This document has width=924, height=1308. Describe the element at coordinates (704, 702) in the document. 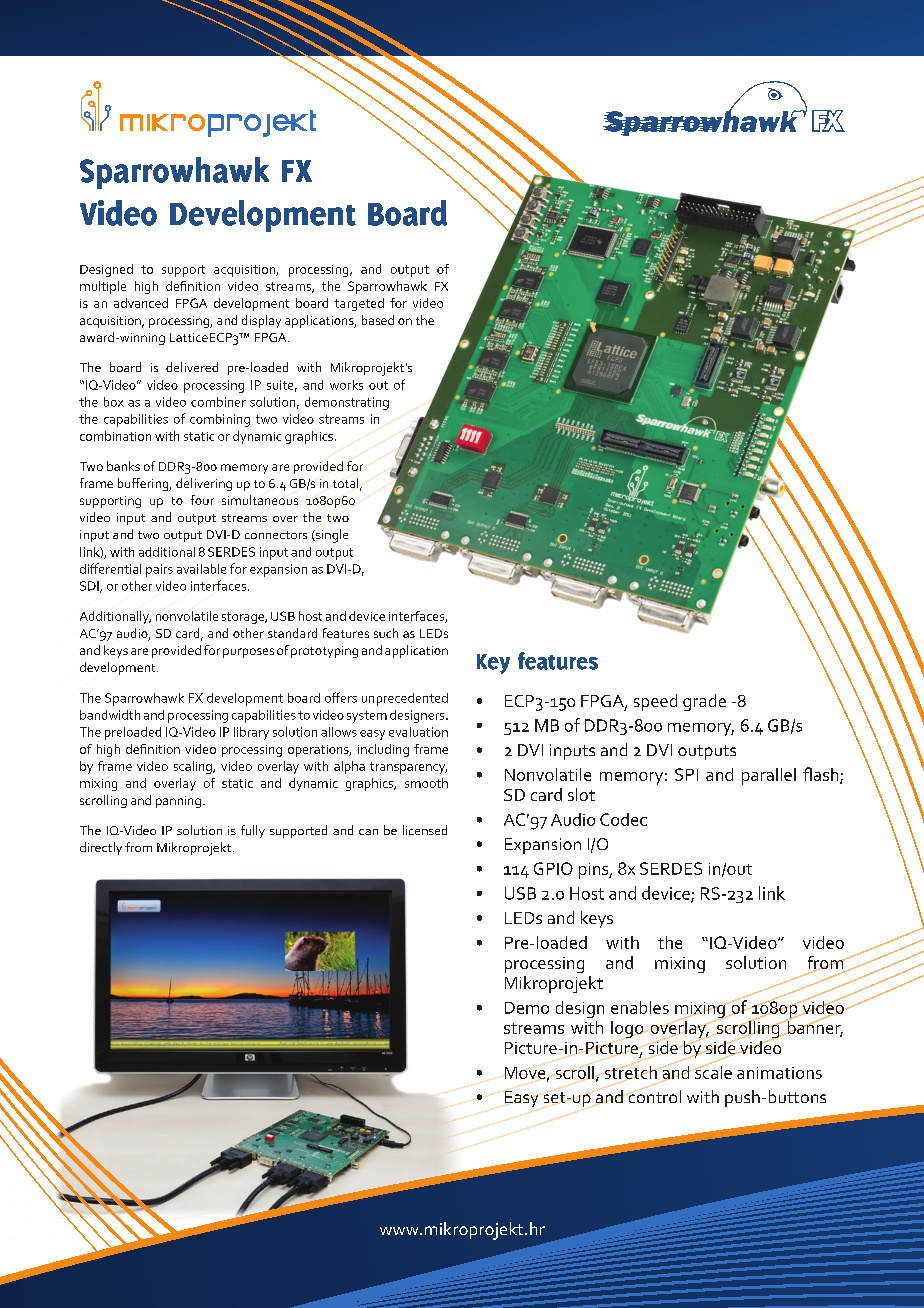

I see `grade` at that location.
